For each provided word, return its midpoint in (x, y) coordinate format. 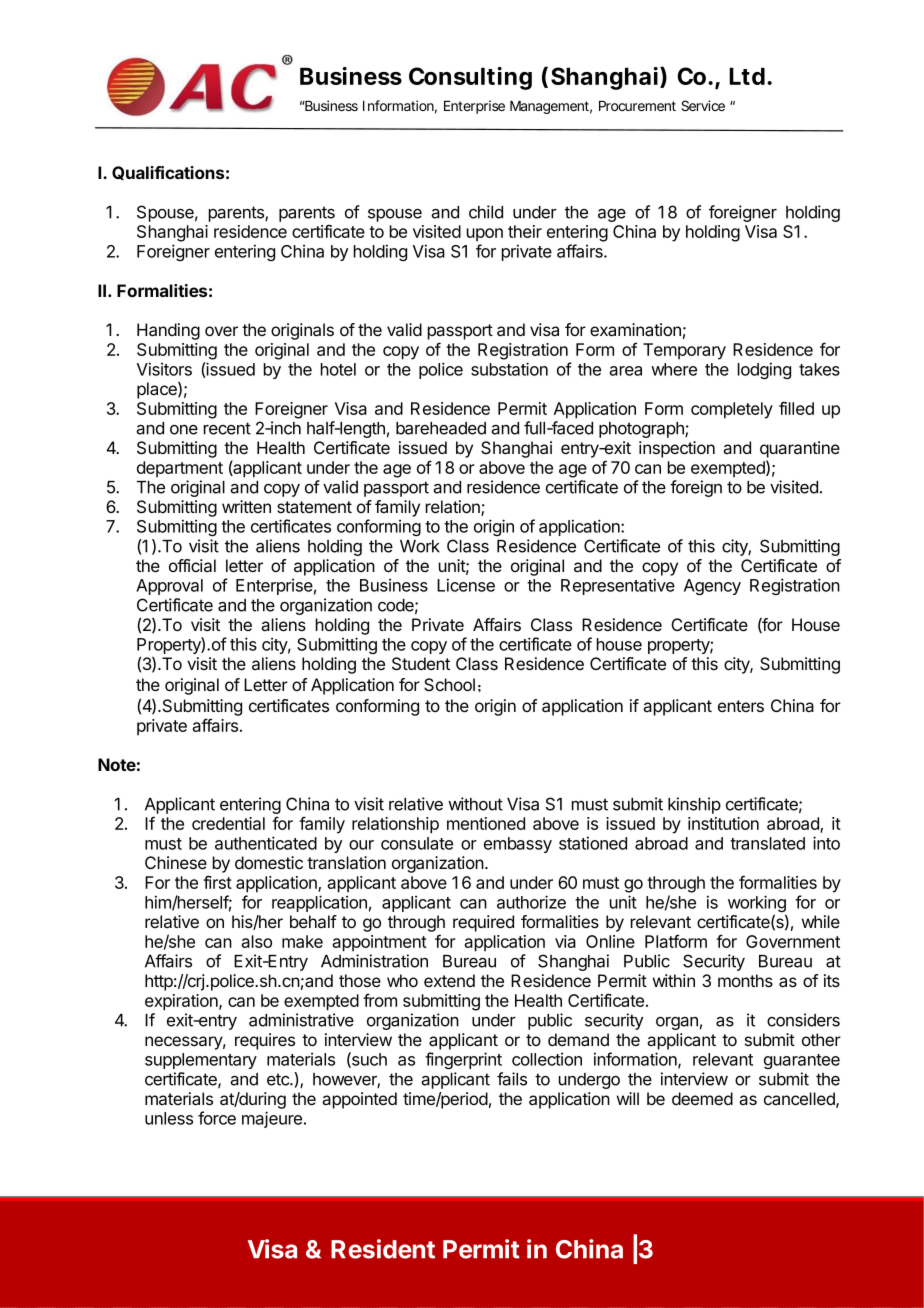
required (483, 923)
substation (509, 369)
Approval (169, 587)
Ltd (747, 76)
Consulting (470, 78)
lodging (764, 370)
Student (421, 664)
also (256, 941)
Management (551, 107)
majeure (272, 1119)
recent (227, 428)
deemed (702, 1098)
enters (741, 706)
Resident (383, 1249)
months (745, 980)
